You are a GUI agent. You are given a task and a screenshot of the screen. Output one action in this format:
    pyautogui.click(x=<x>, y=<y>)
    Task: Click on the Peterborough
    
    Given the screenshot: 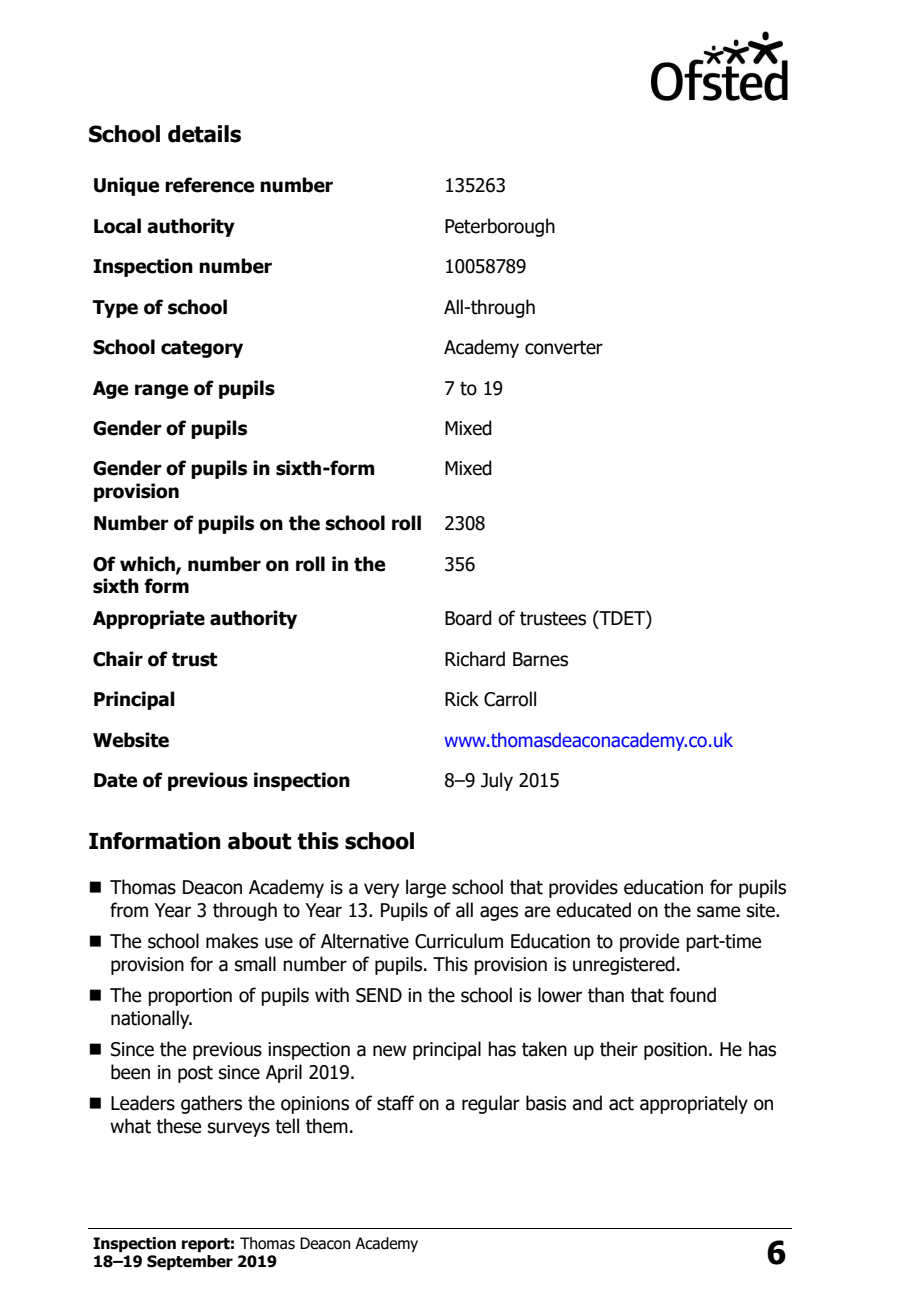 What is the action you would take?
    pyautogui.click(x=500, y=227)
